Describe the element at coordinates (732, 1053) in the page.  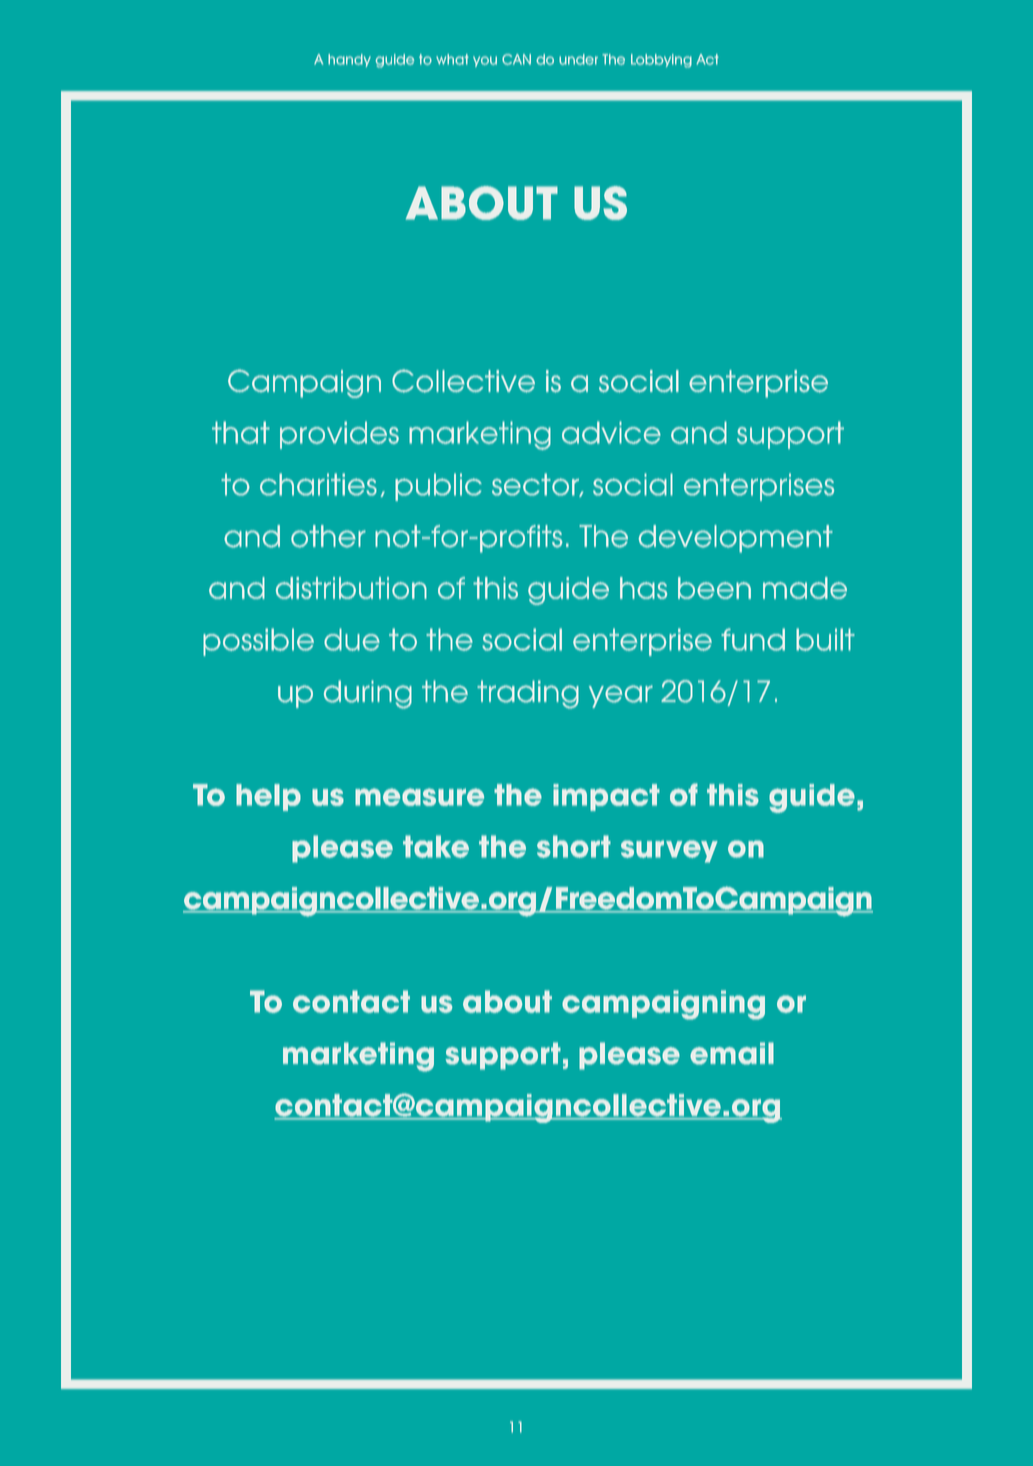
I see `email` at that location.
